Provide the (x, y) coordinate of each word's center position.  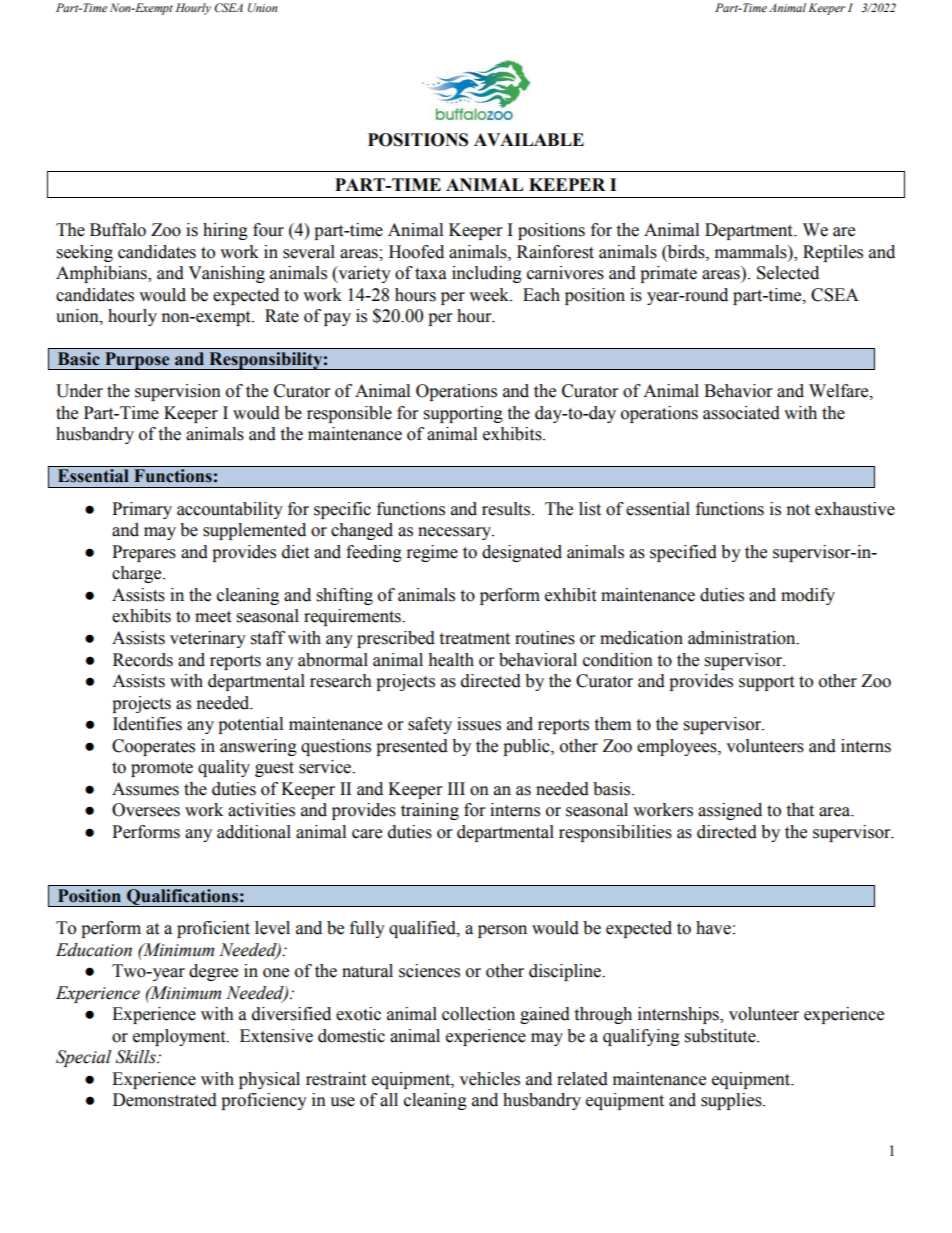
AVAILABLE (529, 139)
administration (743, 638)
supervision (178, 392)
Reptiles (833, 253)
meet (213, 617)
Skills (137, 1057)
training (430, 811)
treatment (474, 639)
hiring (225, 231)
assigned (730, 811)
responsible (349, 414)
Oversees (146, 810)
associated (741, 413)
